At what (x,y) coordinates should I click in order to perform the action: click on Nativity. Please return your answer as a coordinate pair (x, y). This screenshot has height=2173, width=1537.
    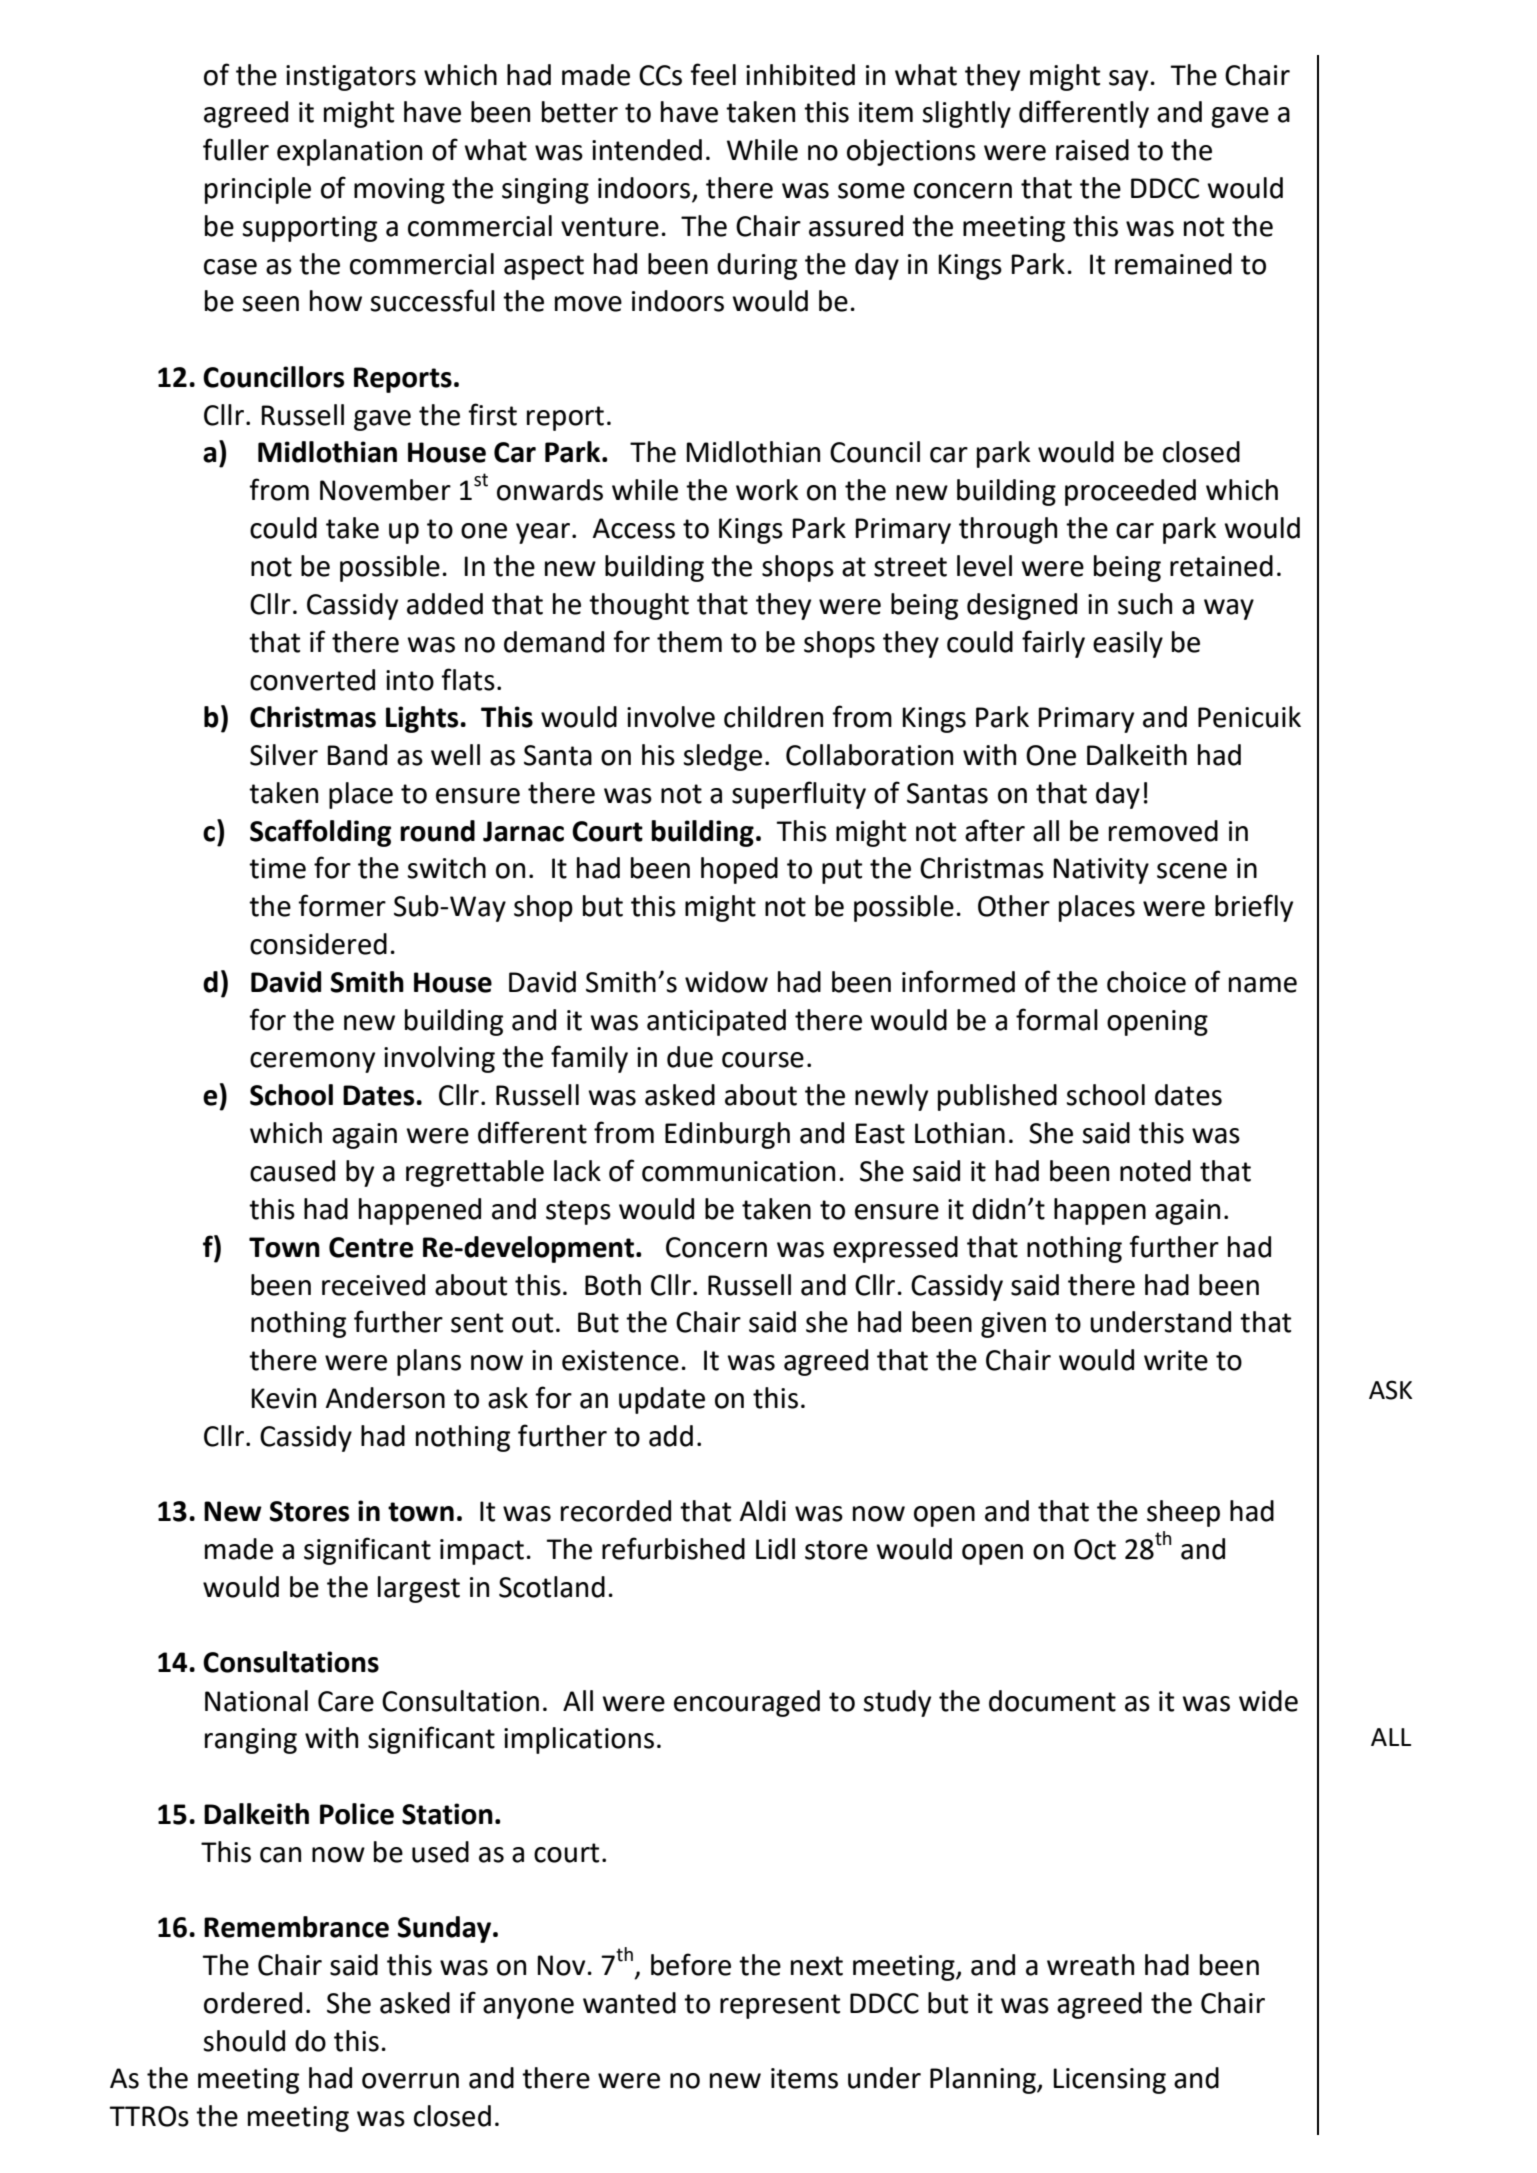
    Looking at the image, I should click on (1101, 871).
